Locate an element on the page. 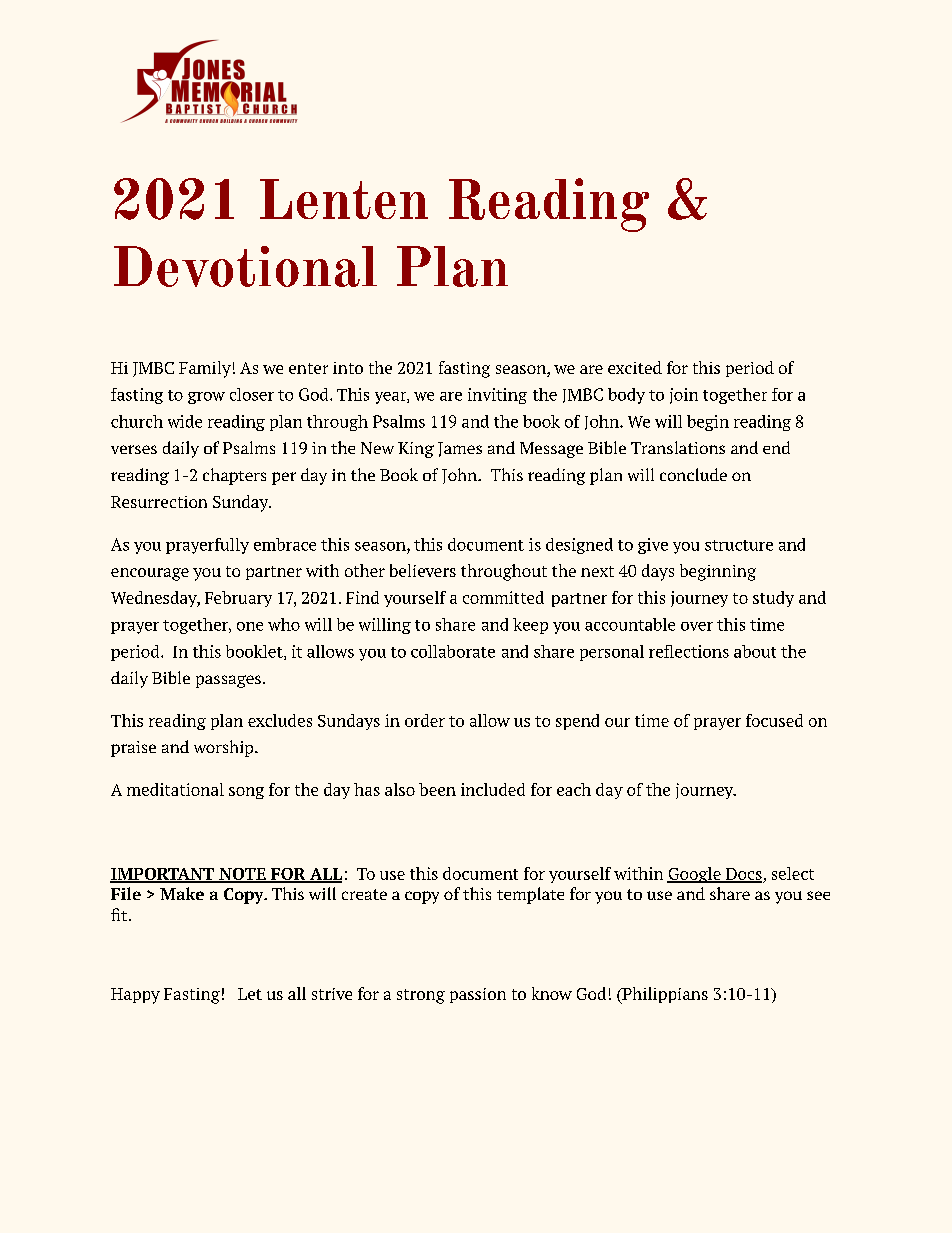  Happy is located at coordinates (135, 996).
